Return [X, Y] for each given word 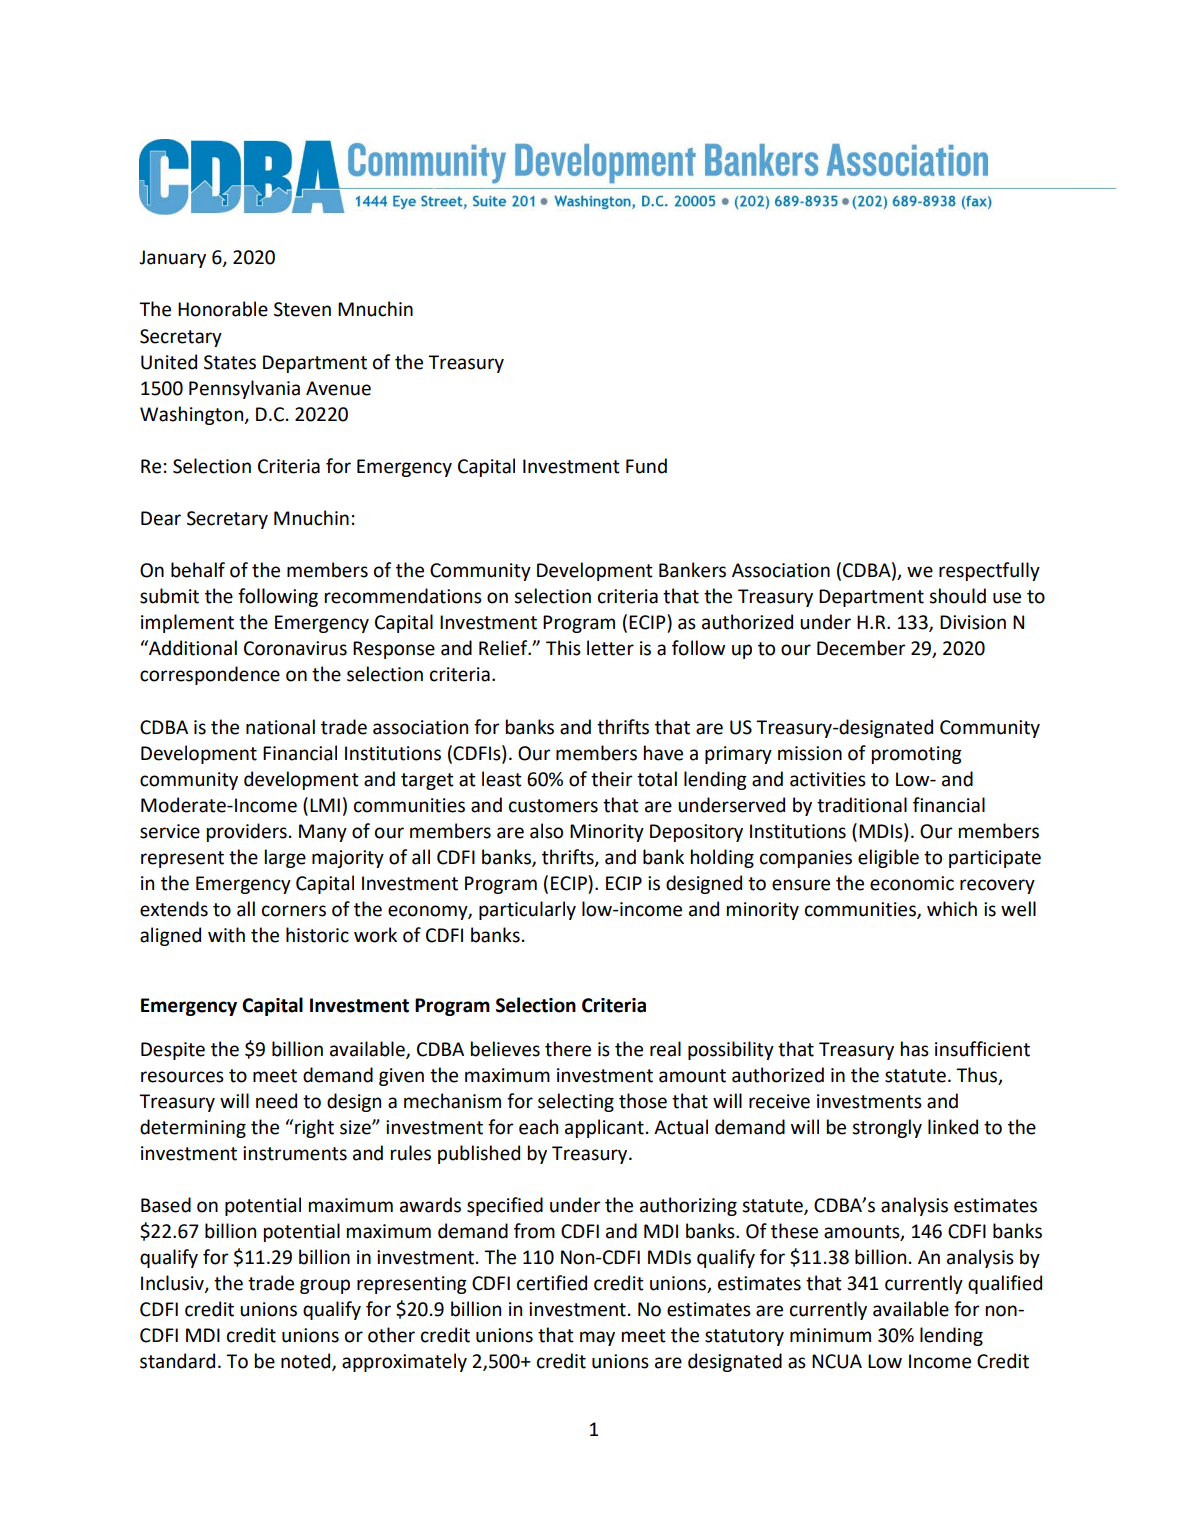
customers [553, 806]
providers [247, 832]
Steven [302, 309]
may [597, 1338]
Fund [646, 466]
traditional [862, 805]
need [276, 1101]
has [915, 1049]
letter [610, 648]
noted [307, 1362]
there [568, 1049]
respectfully [989, 571]
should [957, 596]
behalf [198, 570]
